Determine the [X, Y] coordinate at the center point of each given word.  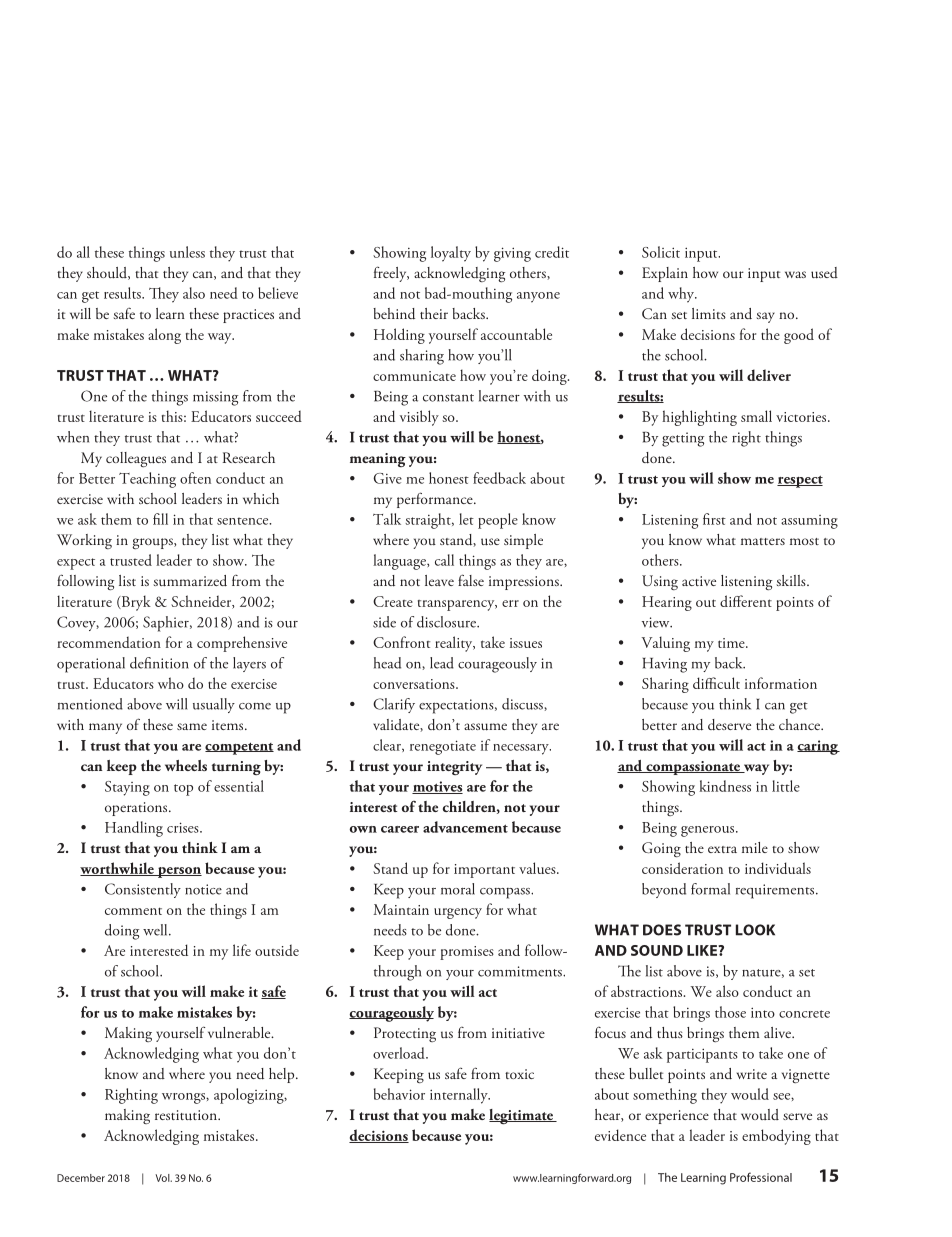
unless [187, 252]
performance [436, 500]
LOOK [755, 930]
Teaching [147, 480]
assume [485, 727]
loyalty [451, 254]
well [156, 930]
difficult [716, 683]
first [714, 519]
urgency [458, 913]
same [192, 726]
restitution [187, 1115]
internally [460, 1096]
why [682, 295]
